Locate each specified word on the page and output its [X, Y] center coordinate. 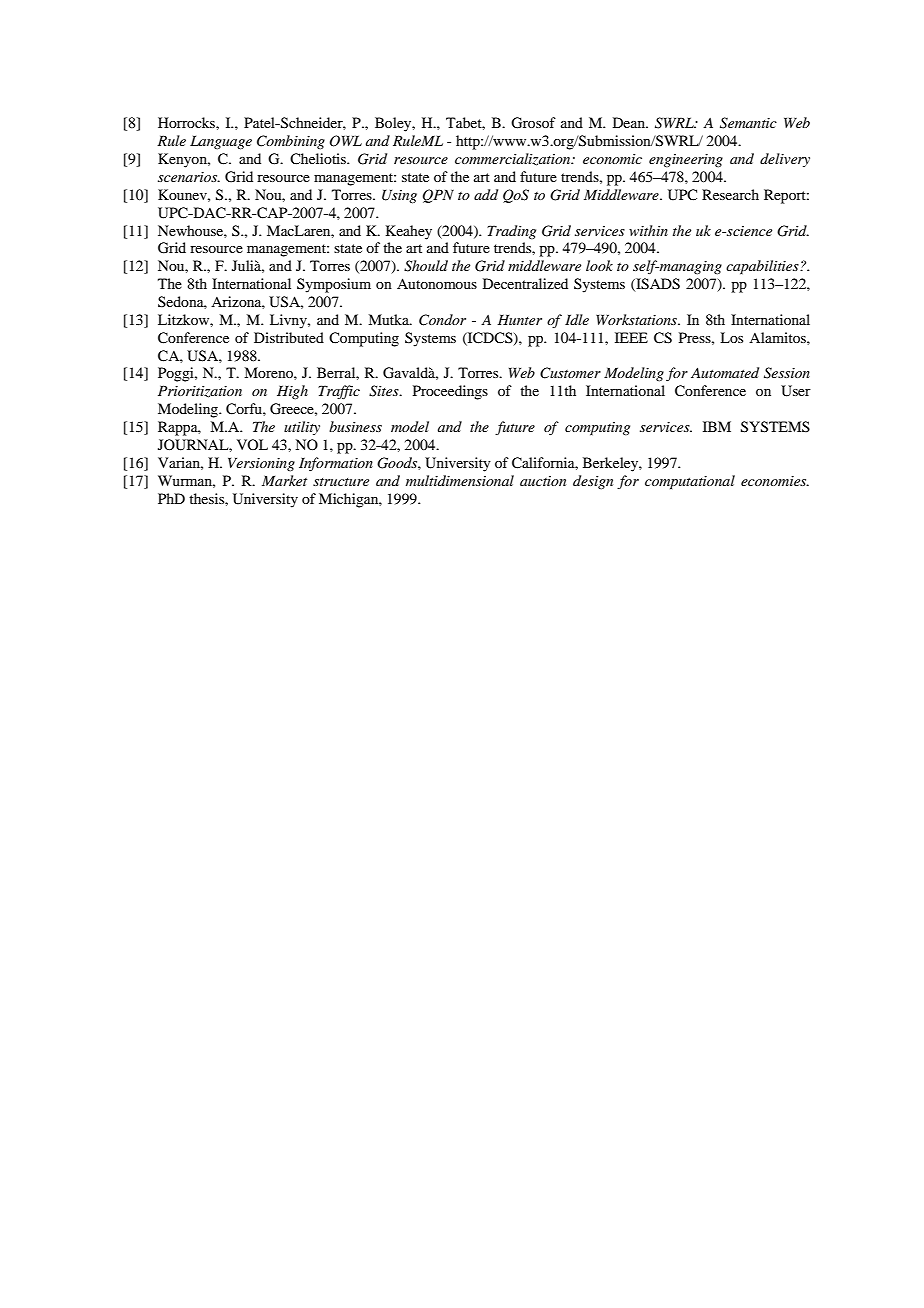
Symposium [334, 285]
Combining [291, 142]
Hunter [519, 319]
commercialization [514, 159]
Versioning [261, 464]
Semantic [748, 123]
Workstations [637, 319]
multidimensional [460, 480]
